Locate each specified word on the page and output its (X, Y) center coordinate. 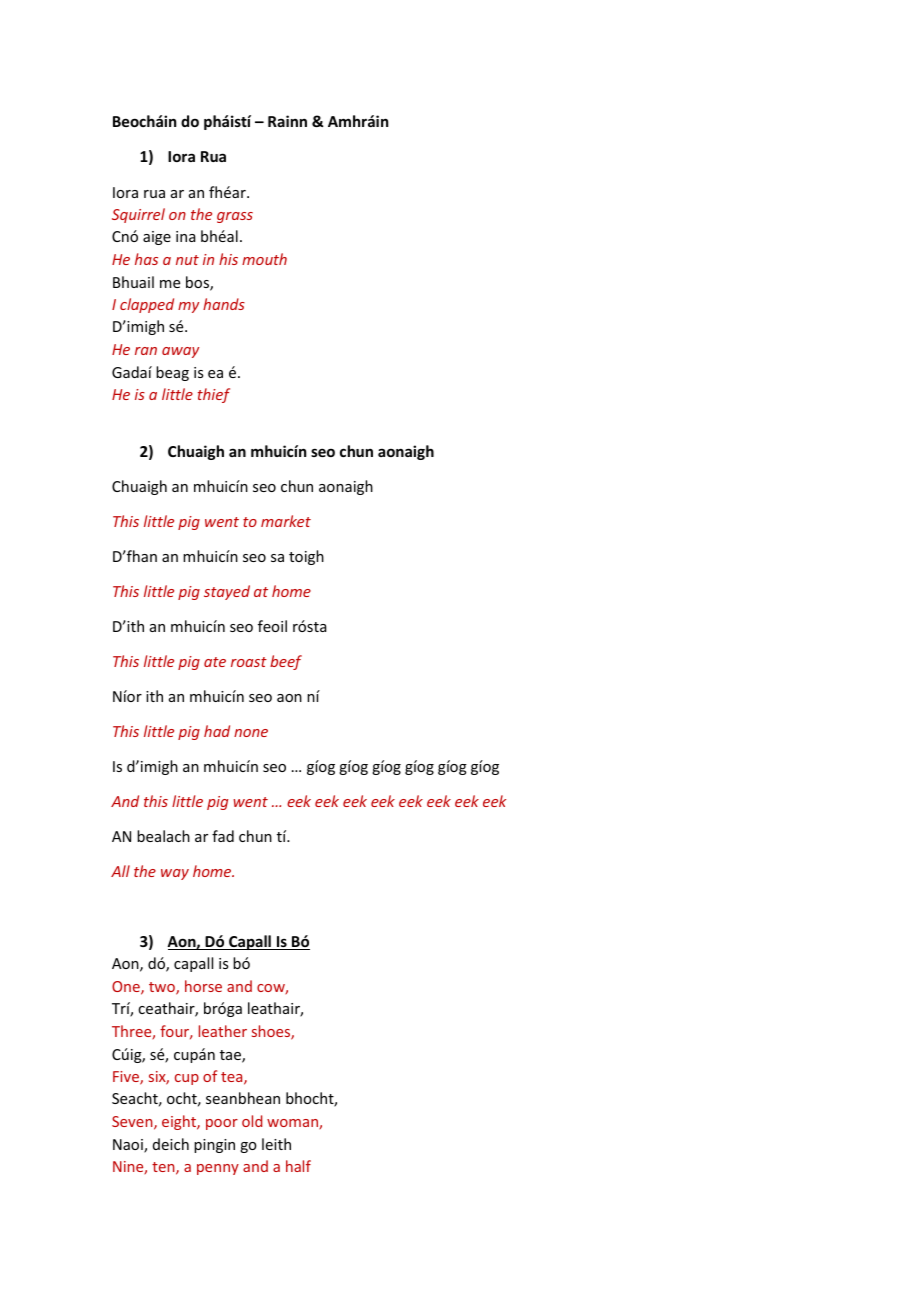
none (251, 733)
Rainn (287, 121)
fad (223, 836)
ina (186, 236)
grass (235, 217)
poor (222, 1124)
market (286, 521)
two (163, 988)
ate (215, 662)
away (180, 352)
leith (276, 1144)
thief (214, 395)
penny (218, 1169)
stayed (227, 592)
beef (286, 662)
